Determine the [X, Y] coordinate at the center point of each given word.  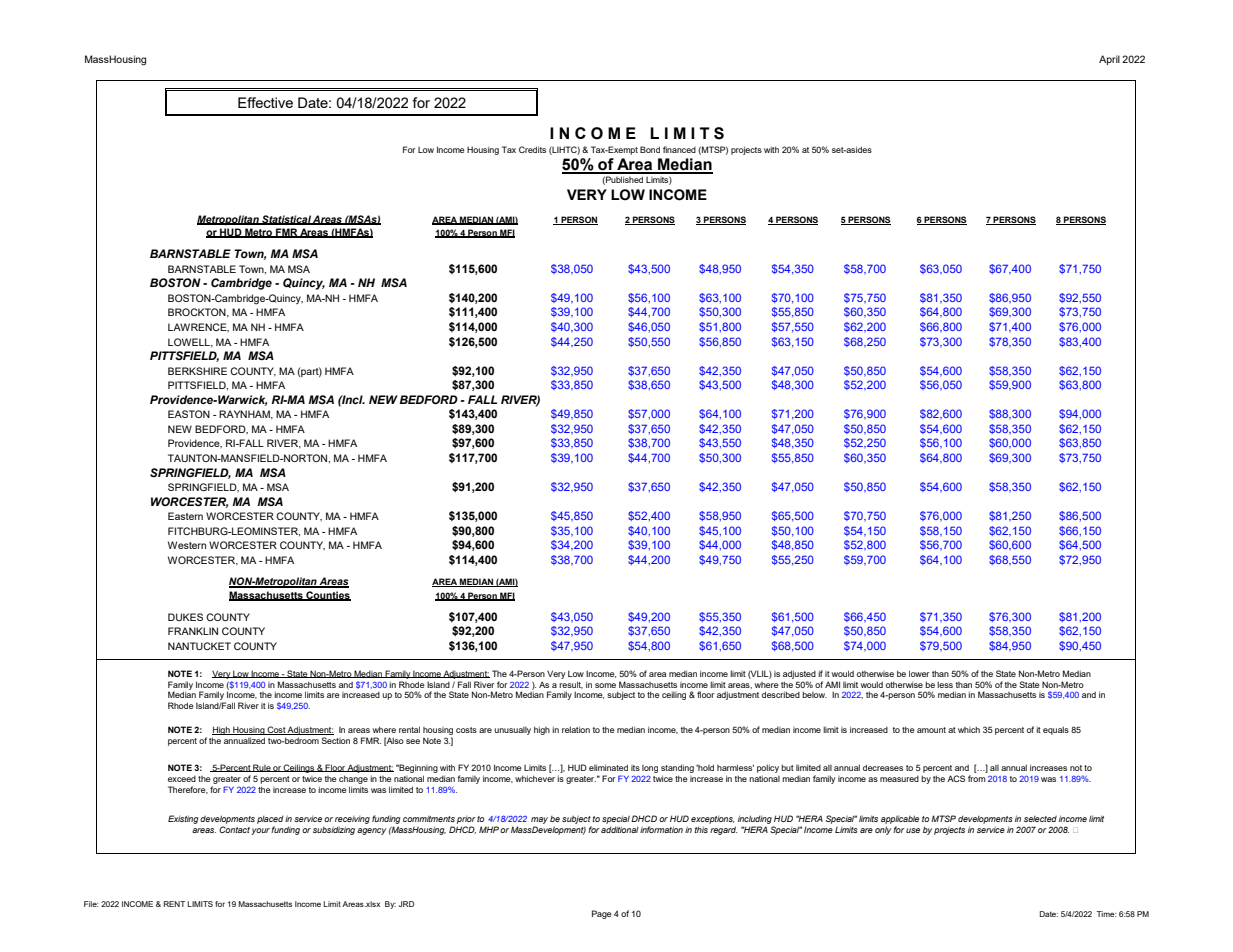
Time [1107, 914]
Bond [650, 149]
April [1109, 60]
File [91, 904]
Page [602, 914]
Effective [265, 102]
